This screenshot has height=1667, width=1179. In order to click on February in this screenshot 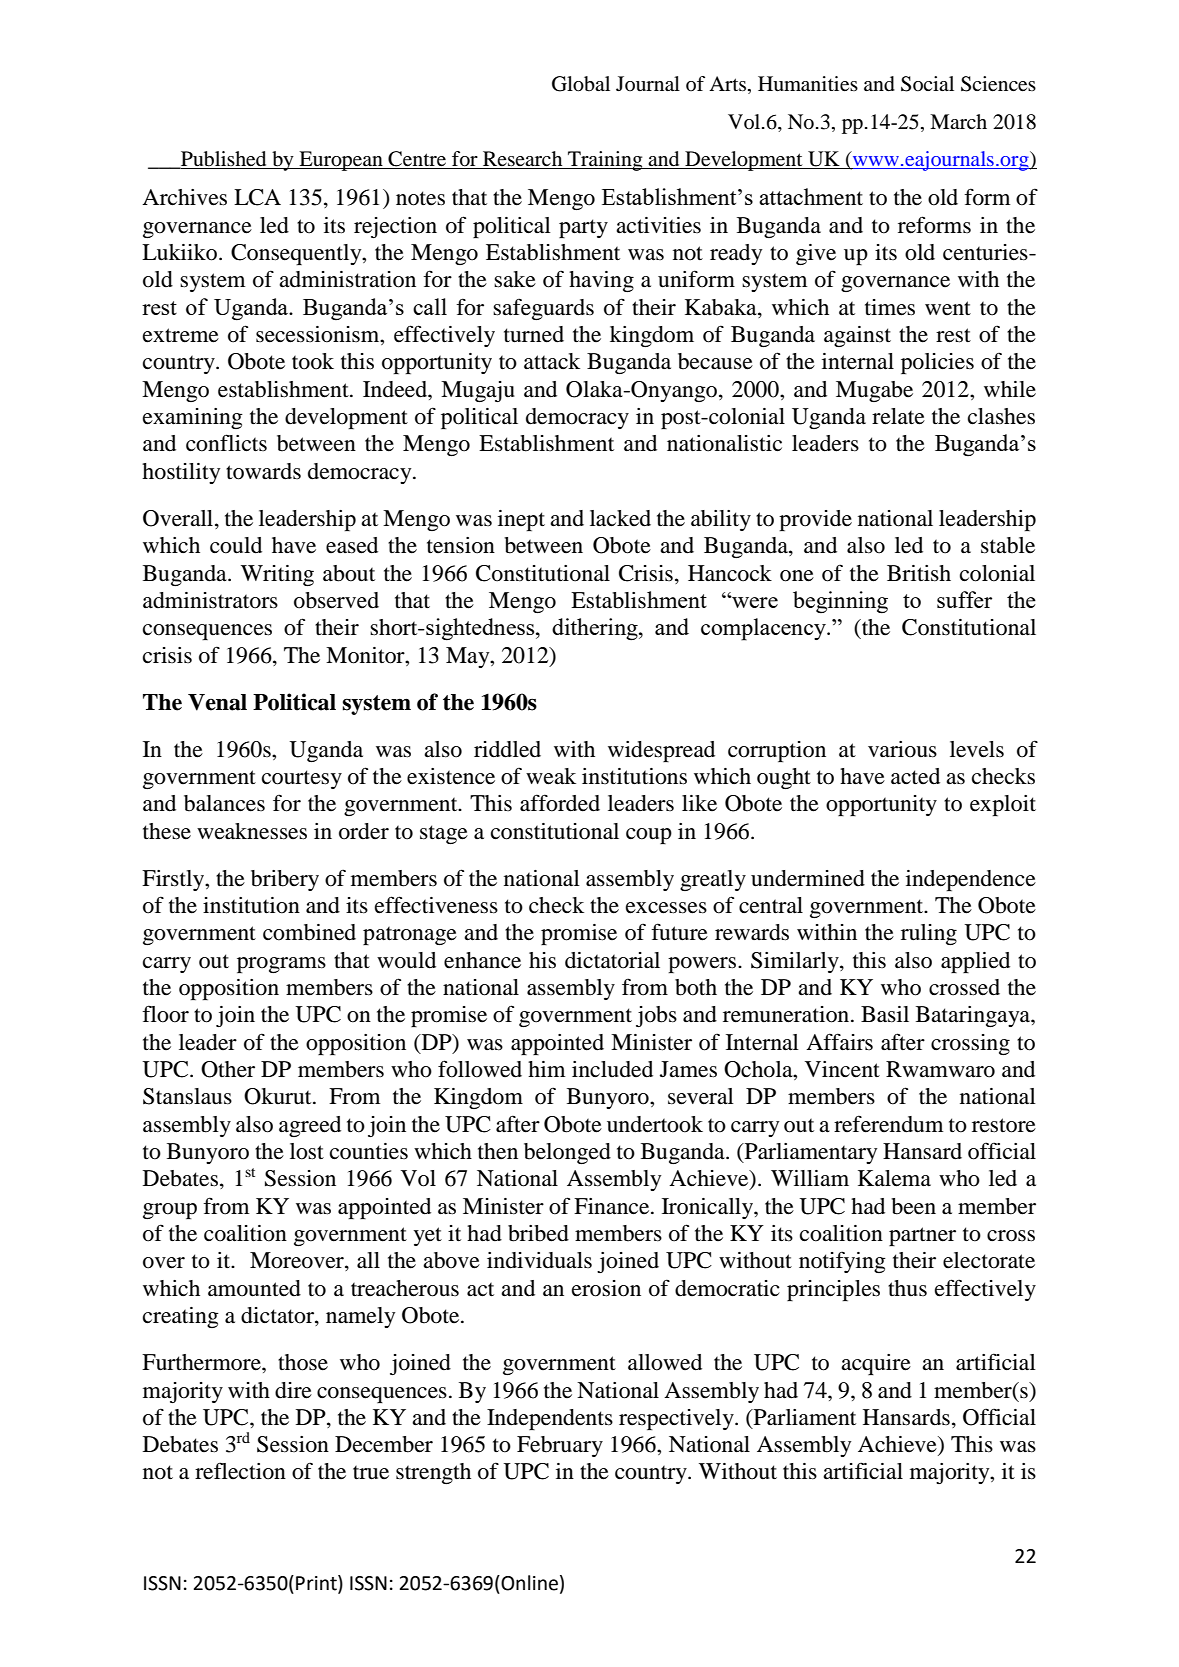, I will do `click(560, 1446)`.
